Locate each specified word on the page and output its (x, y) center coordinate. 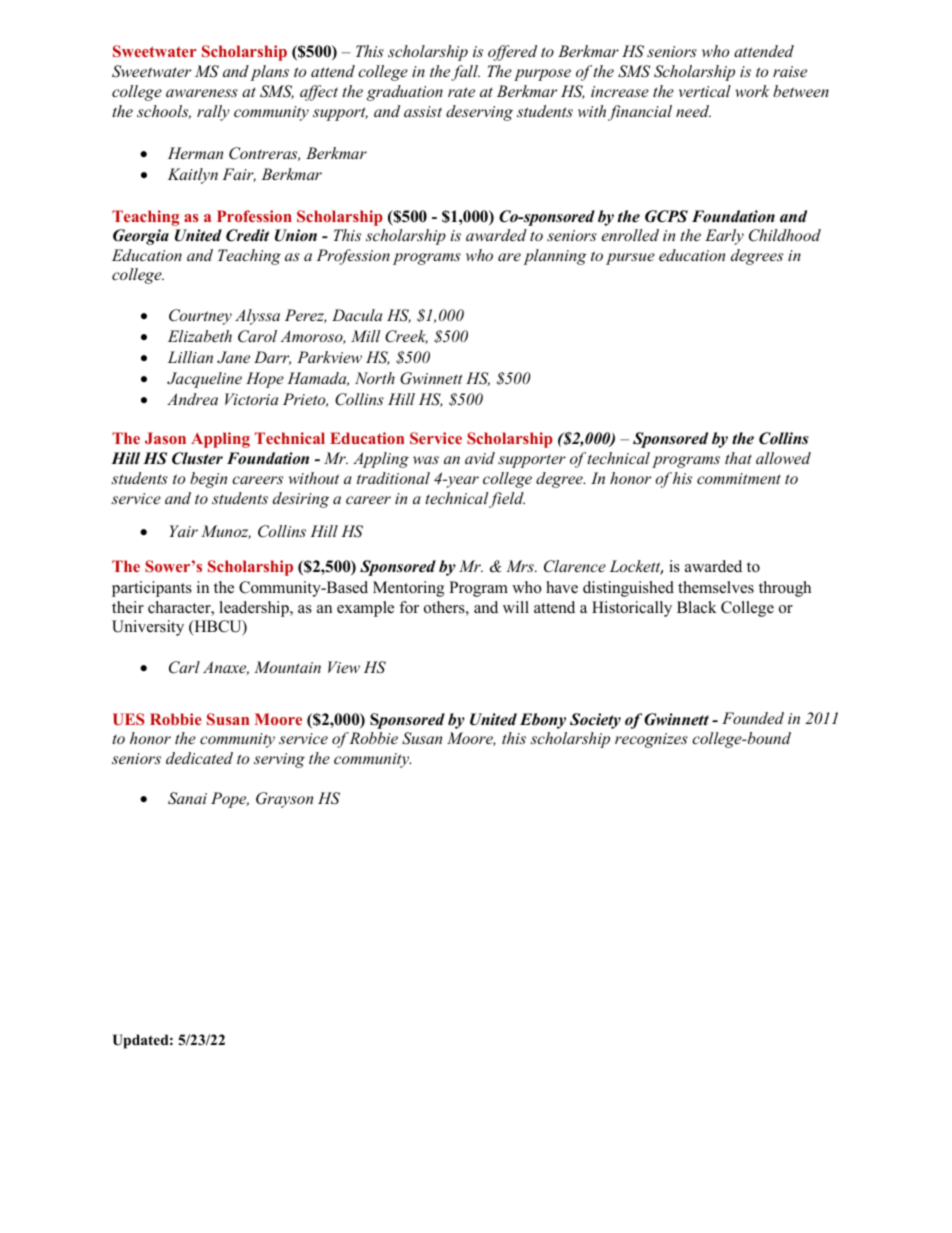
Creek (406, 337)
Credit (247, 235)
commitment (739, 478)
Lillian (190, 357)
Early (724, 237)
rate (461, 92)
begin (208, 480)
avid (480, 458)
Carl (184, 667)
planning (555, 257)
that (738, 458)
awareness (202, 93)
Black (697, 607)
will (516, 607)
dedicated (199, 758)
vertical (705, 91)
